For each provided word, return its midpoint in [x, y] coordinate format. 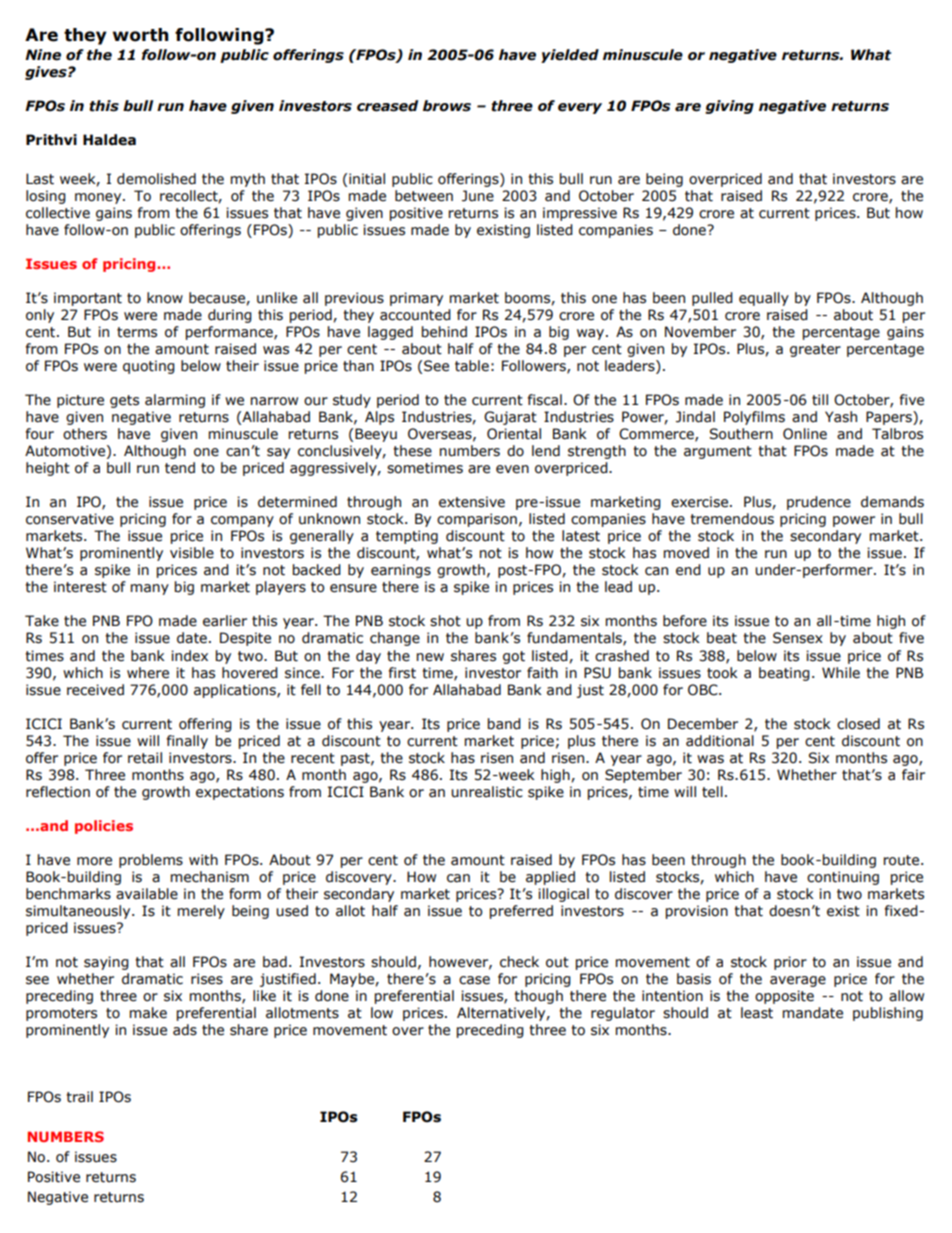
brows [447, 106]
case [474, 980]
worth [141, 35]
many [150, 589]
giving [729, 107]
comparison [477, 520]
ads [185, 1030]
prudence [819, 503]
